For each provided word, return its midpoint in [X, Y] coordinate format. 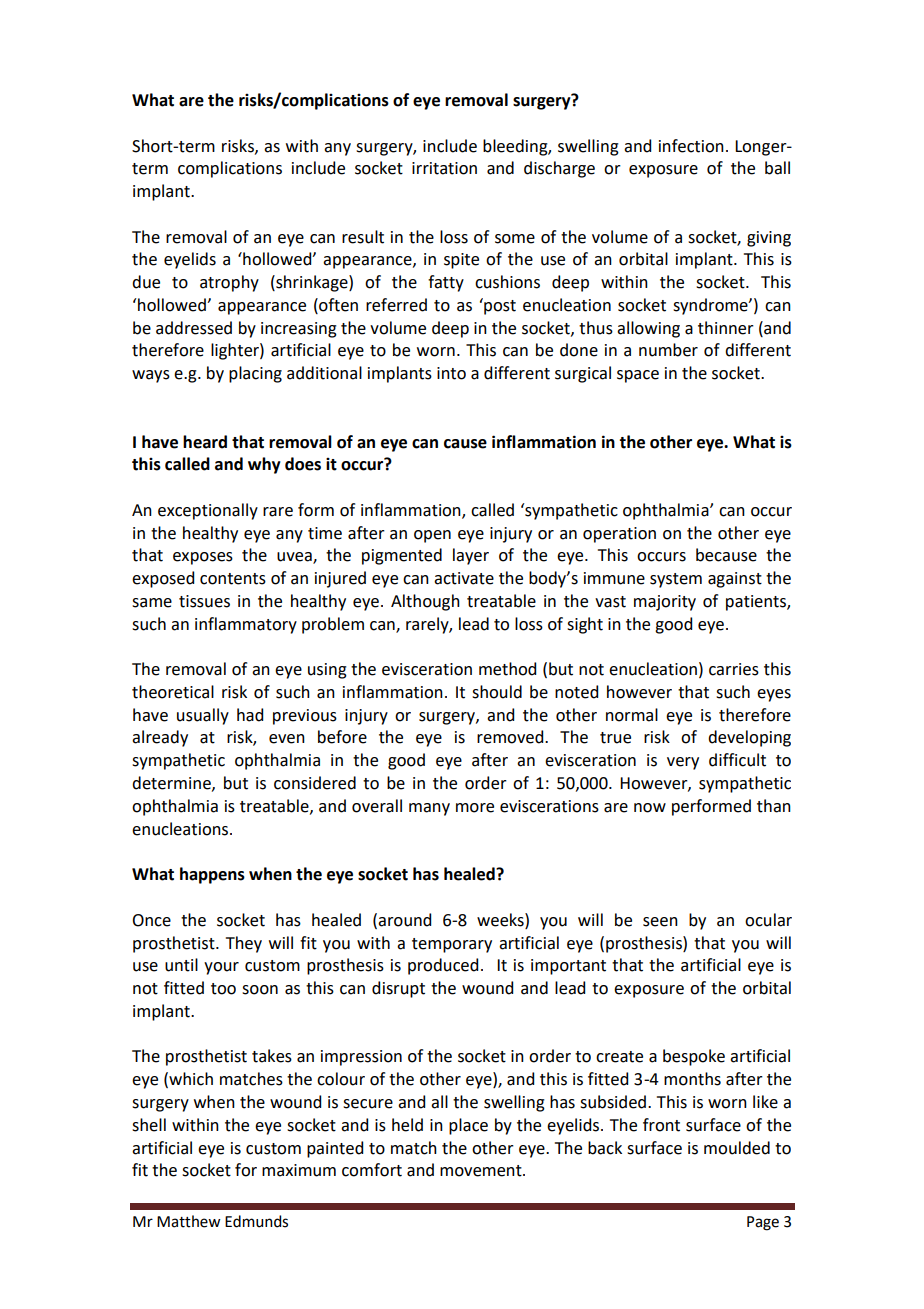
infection [691, 146]
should [497, 692]
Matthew [189, 1221]
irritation [444, 168]
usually [203, 716]
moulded [737, 1148]
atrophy [229, 283]
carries [734, 669]
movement [482, 1171]
